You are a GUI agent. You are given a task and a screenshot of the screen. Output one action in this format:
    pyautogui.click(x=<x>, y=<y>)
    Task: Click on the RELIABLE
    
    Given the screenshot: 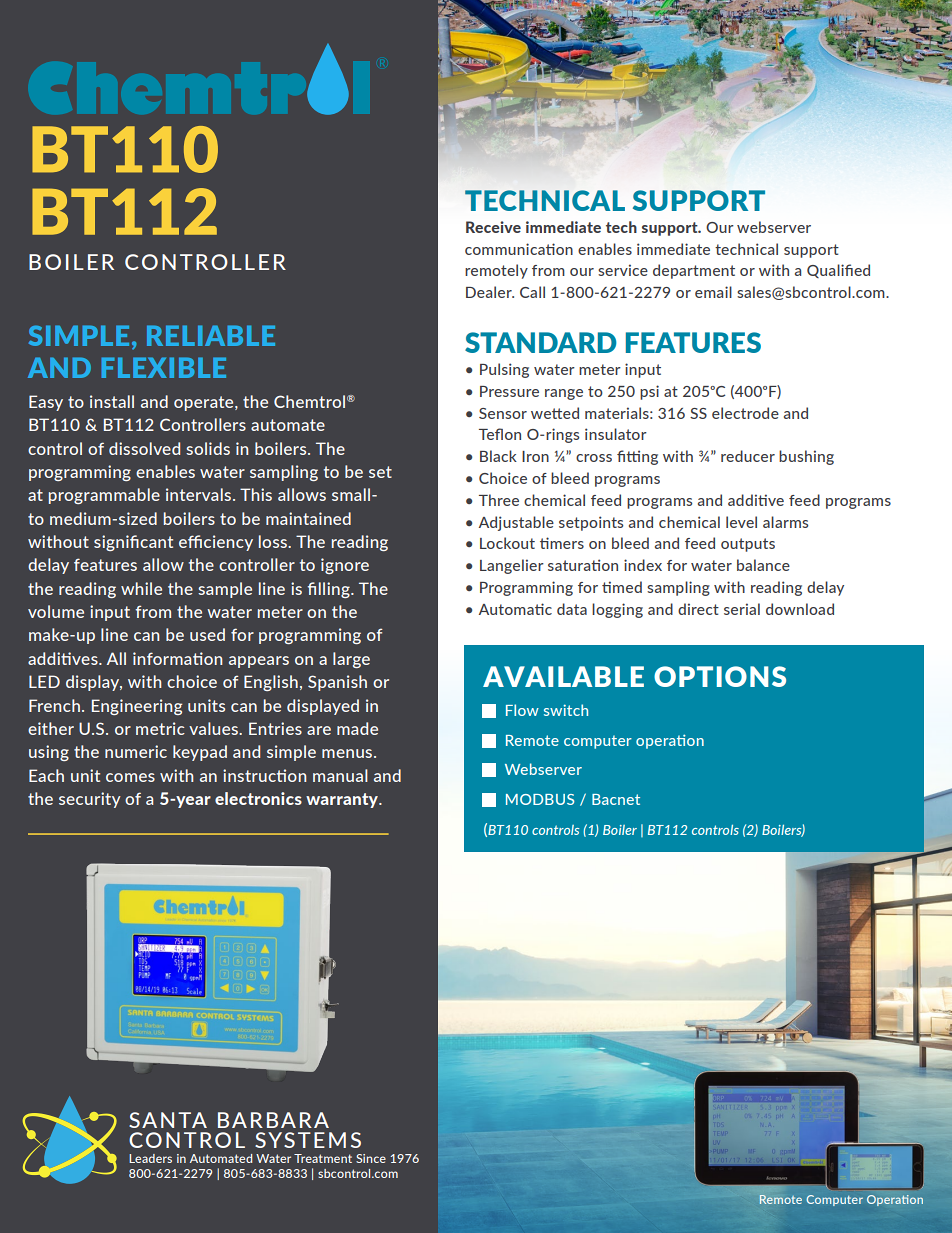 What is the action you would take?
    pyautogui.click(x=211, y=335)
